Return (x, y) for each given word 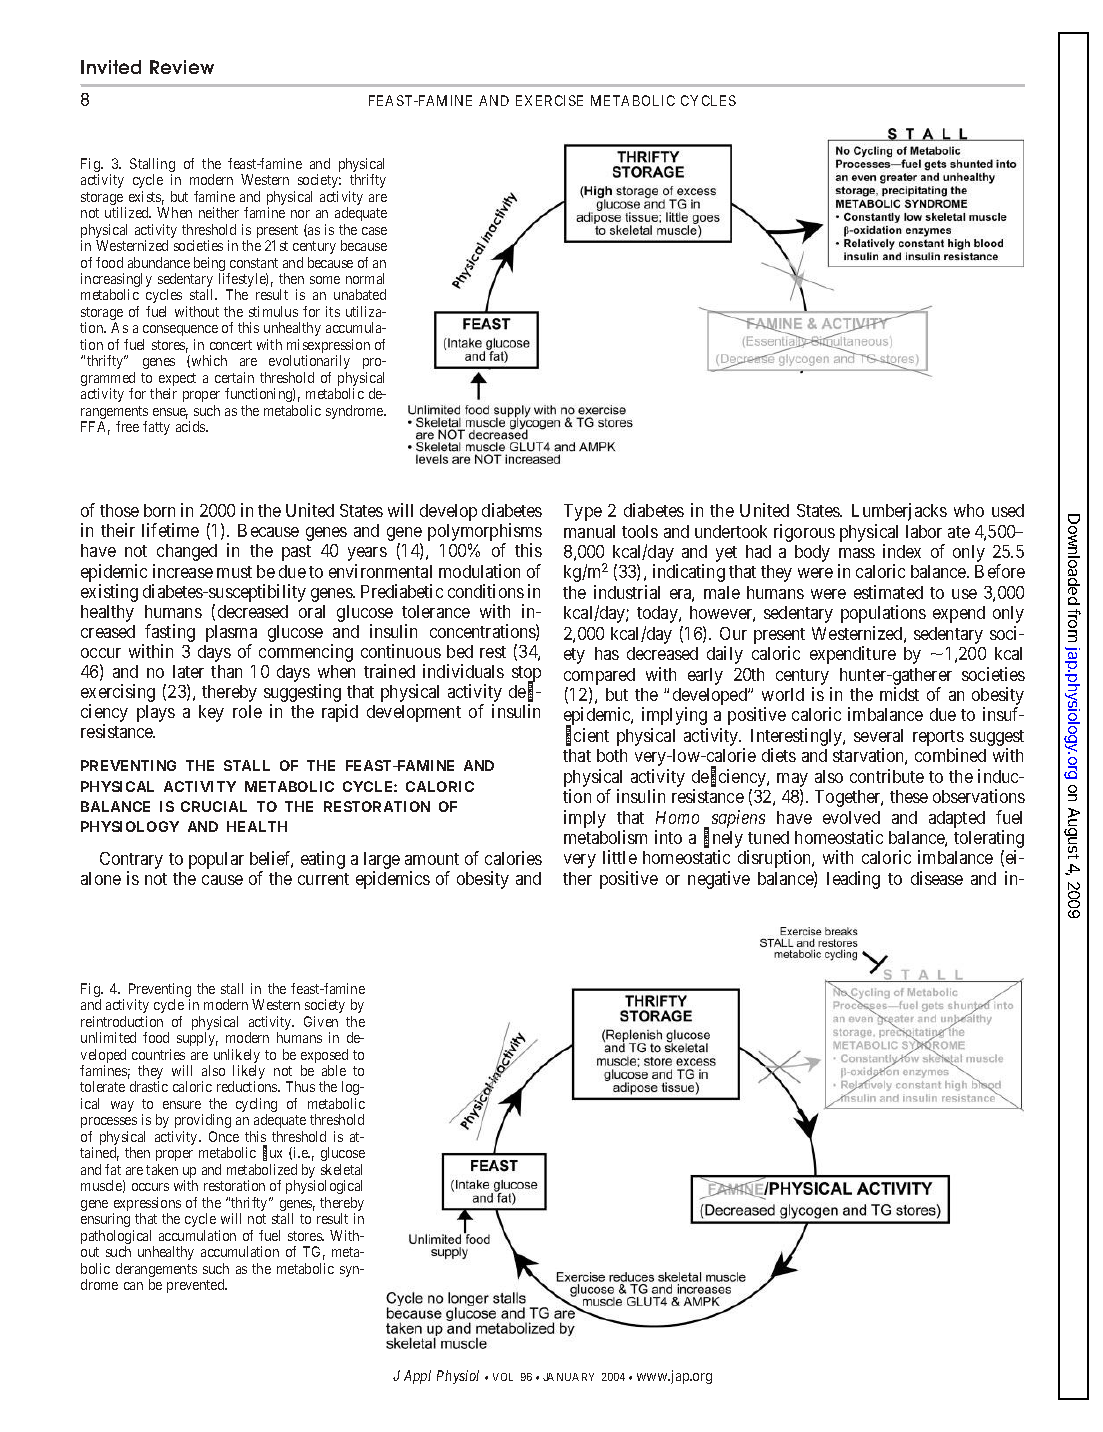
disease (937, 878)
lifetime (170, 530)
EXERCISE (549, 100)
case (374, 231)
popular (216, 860)
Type (583, 512)
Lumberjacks (899, 512)
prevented (197, 1286)
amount (432, 859)
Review (182, 67)
